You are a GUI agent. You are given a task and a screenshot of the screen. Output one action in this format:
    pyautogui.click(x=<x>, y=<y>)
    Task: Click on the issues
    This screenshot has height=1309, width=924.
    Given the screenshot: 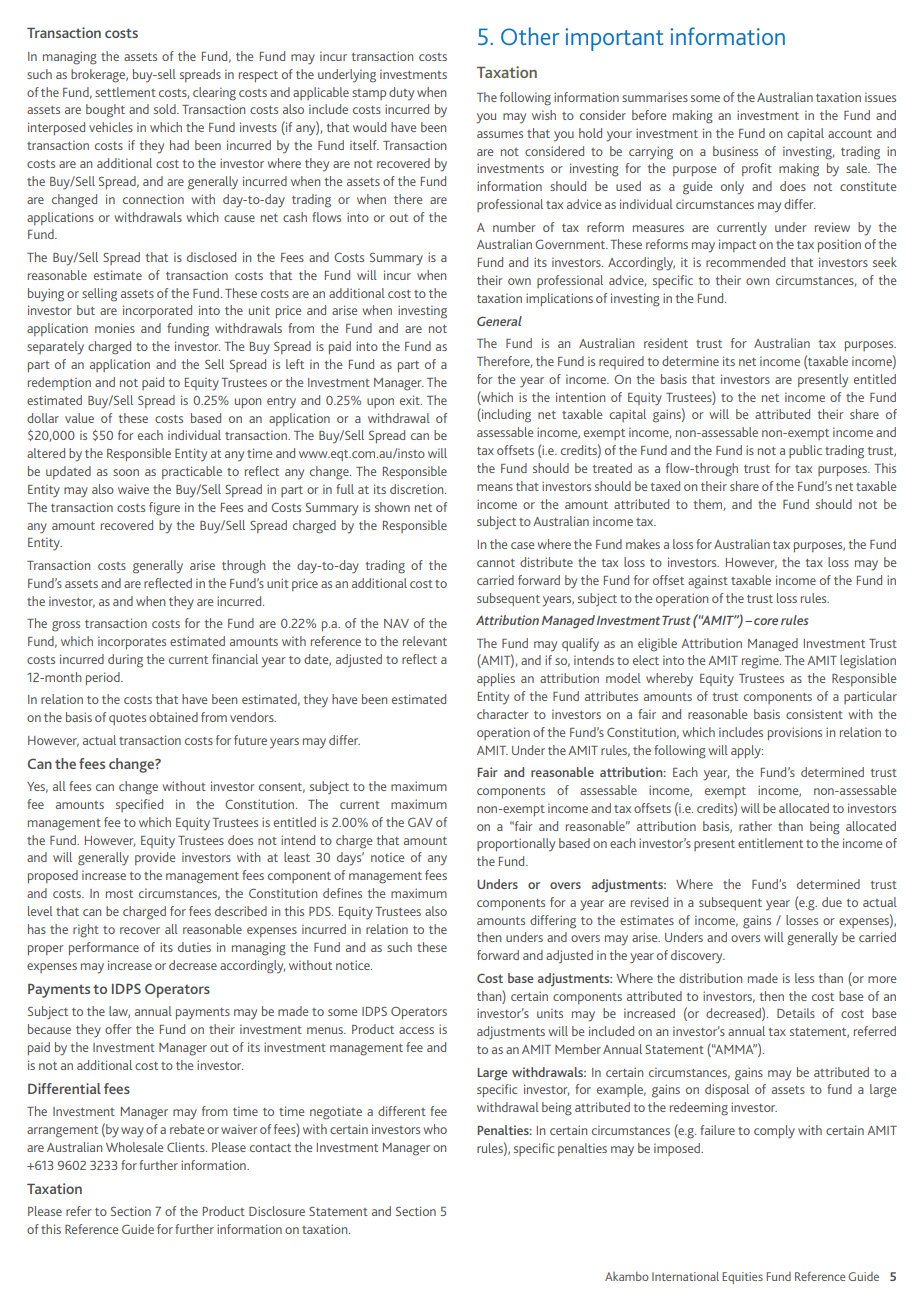 What is the action you would take?
    pyautogui.click(x=880, y=97)
